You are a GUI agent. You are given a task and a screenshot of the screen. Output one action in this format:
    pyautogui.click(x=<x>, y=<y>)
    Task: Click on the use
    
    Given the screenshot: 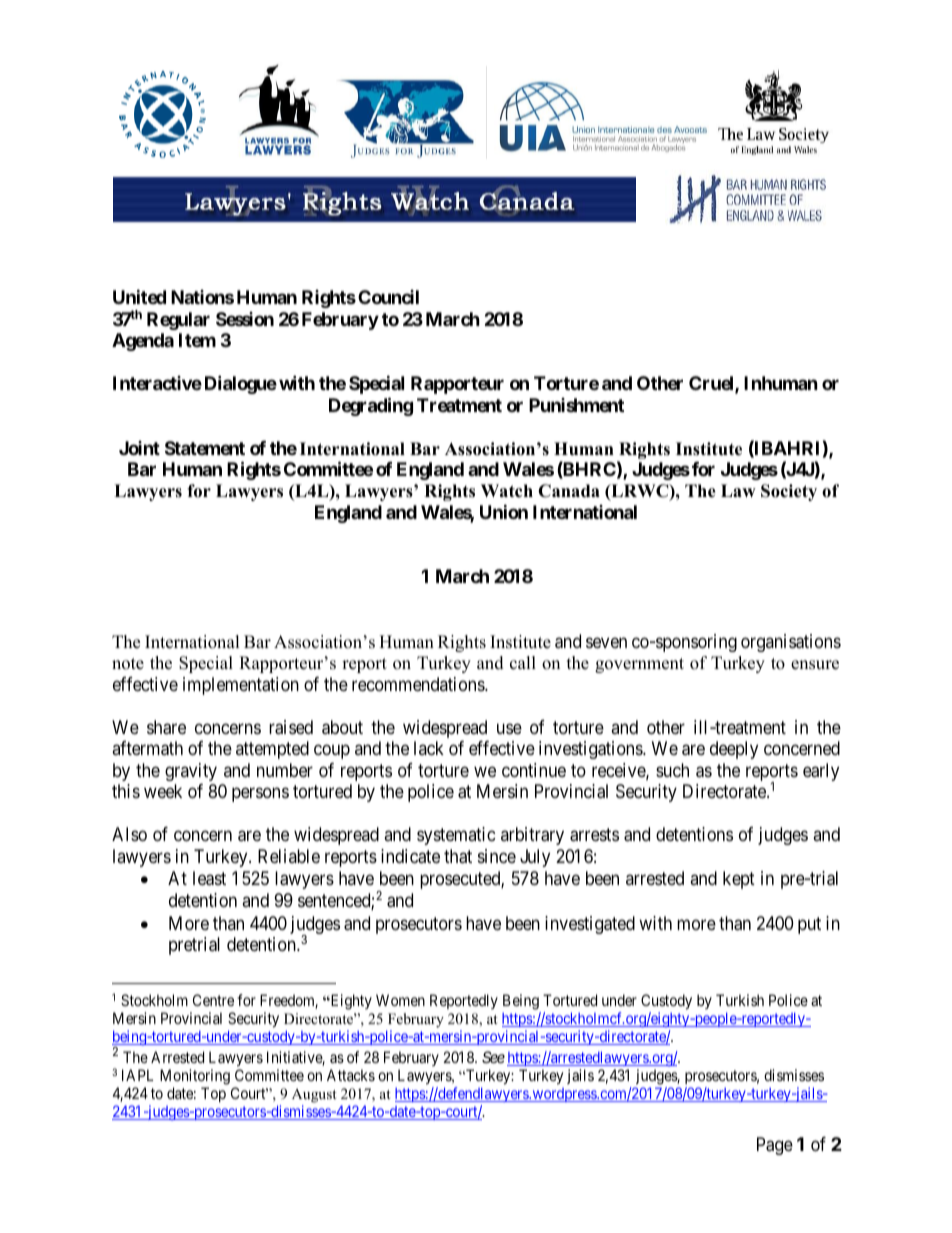 What is the action you would take?
    pyautogui.click(x=509, y=728)
